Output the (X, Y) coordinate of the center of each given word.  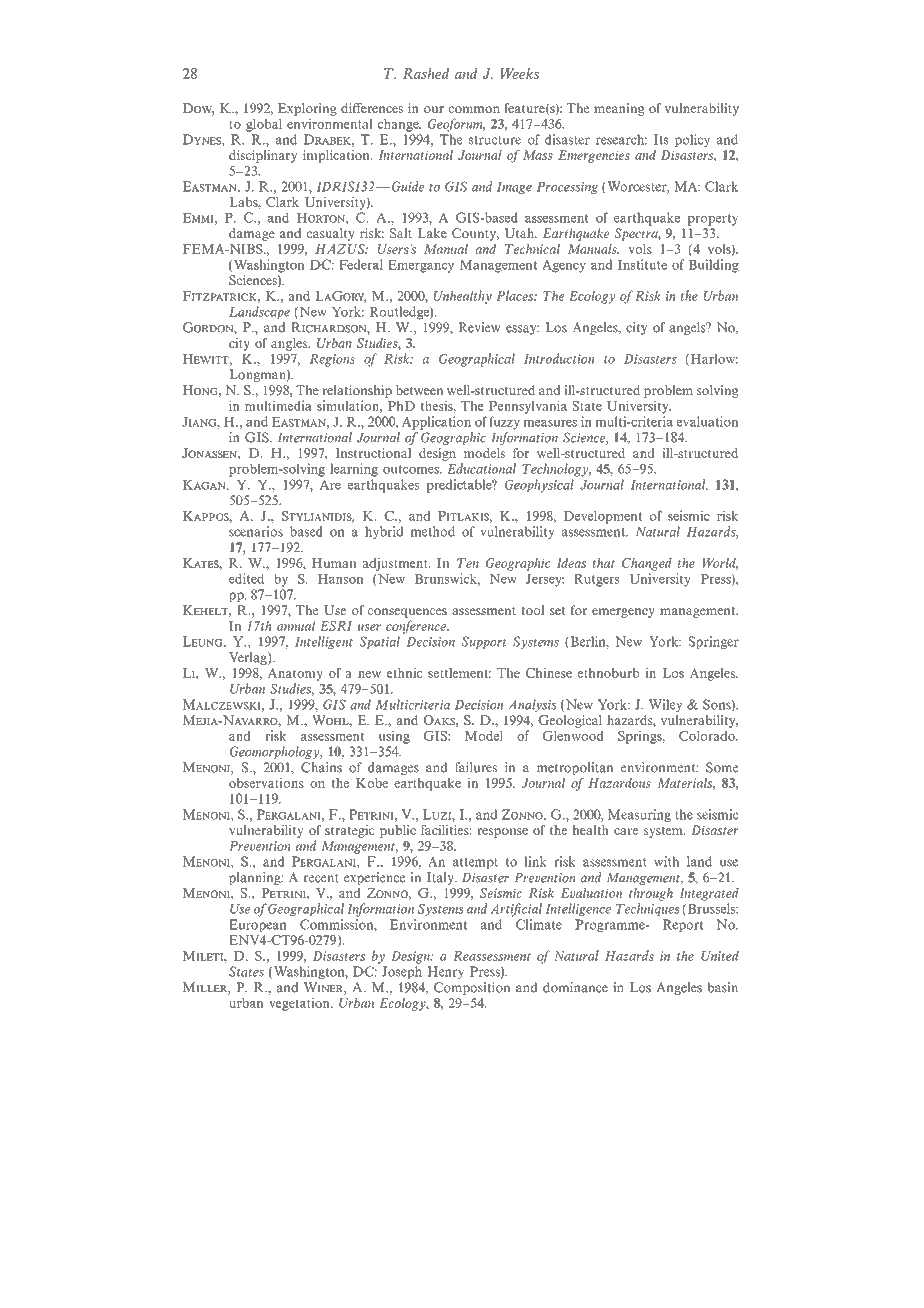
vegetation (300, 1004)
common (474, 109)
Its (661, 139)
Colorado (708, 735)
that (604, 563)
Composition (472, 988)
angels (688, 328)
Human (334, 563)
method (432, 531)
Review (479, 327)
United (720, 956)
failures (476, 767)
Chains (321, 767)
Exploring (307, 109)
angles (290, 344)
